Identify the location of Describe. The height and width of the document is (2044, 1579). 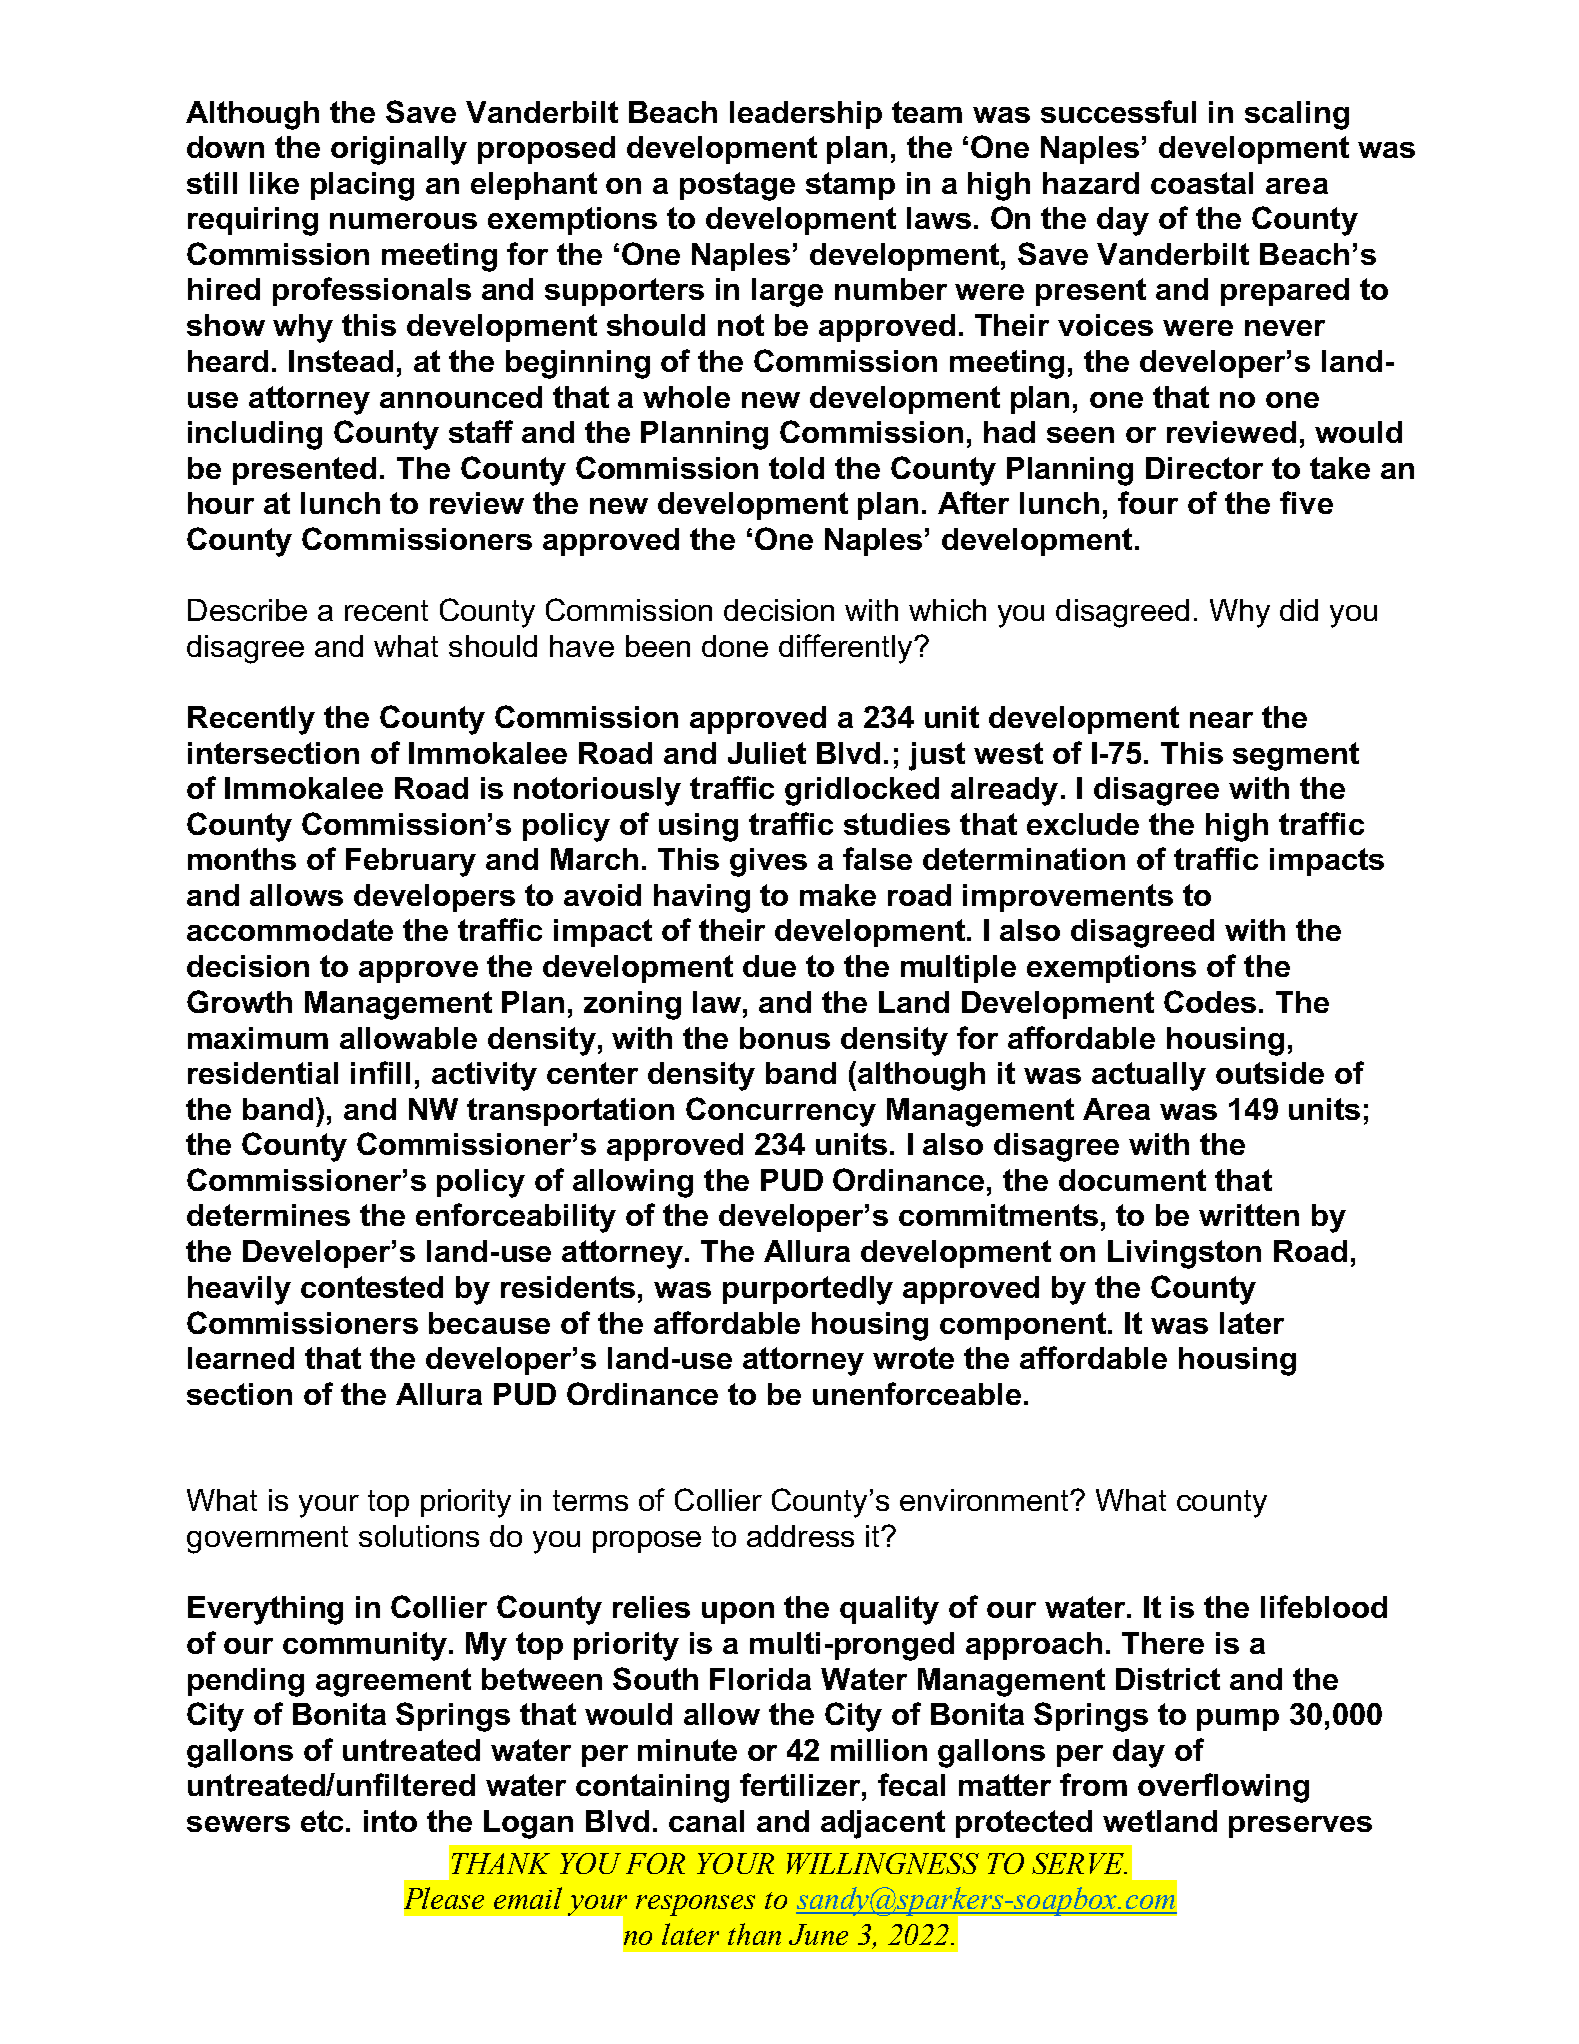
(247, 610).
